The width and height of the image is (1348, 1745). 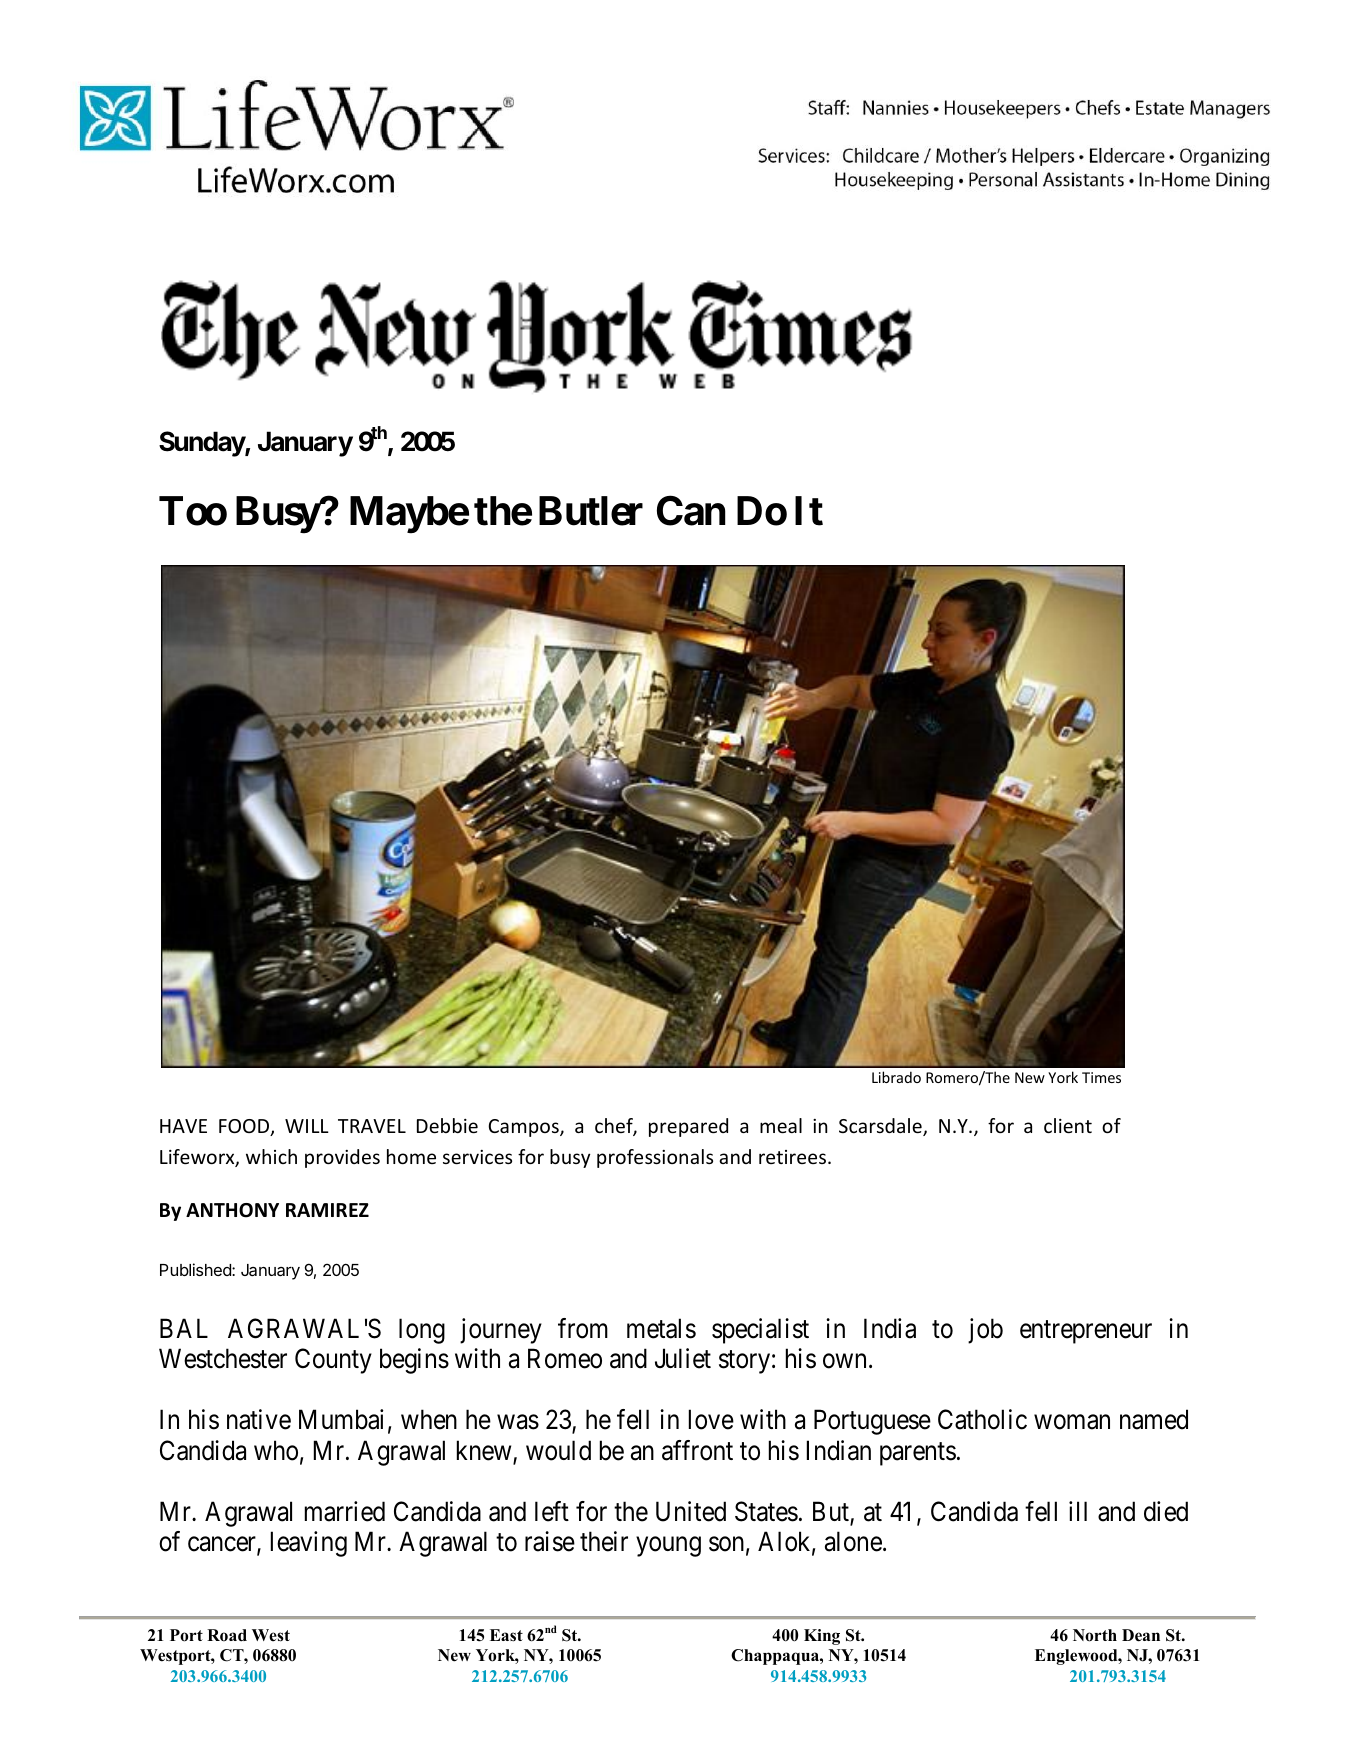 What do you see at coordinates (688, 1127) in the image?
I see `prepared` at bounding box center [688, 1127].
